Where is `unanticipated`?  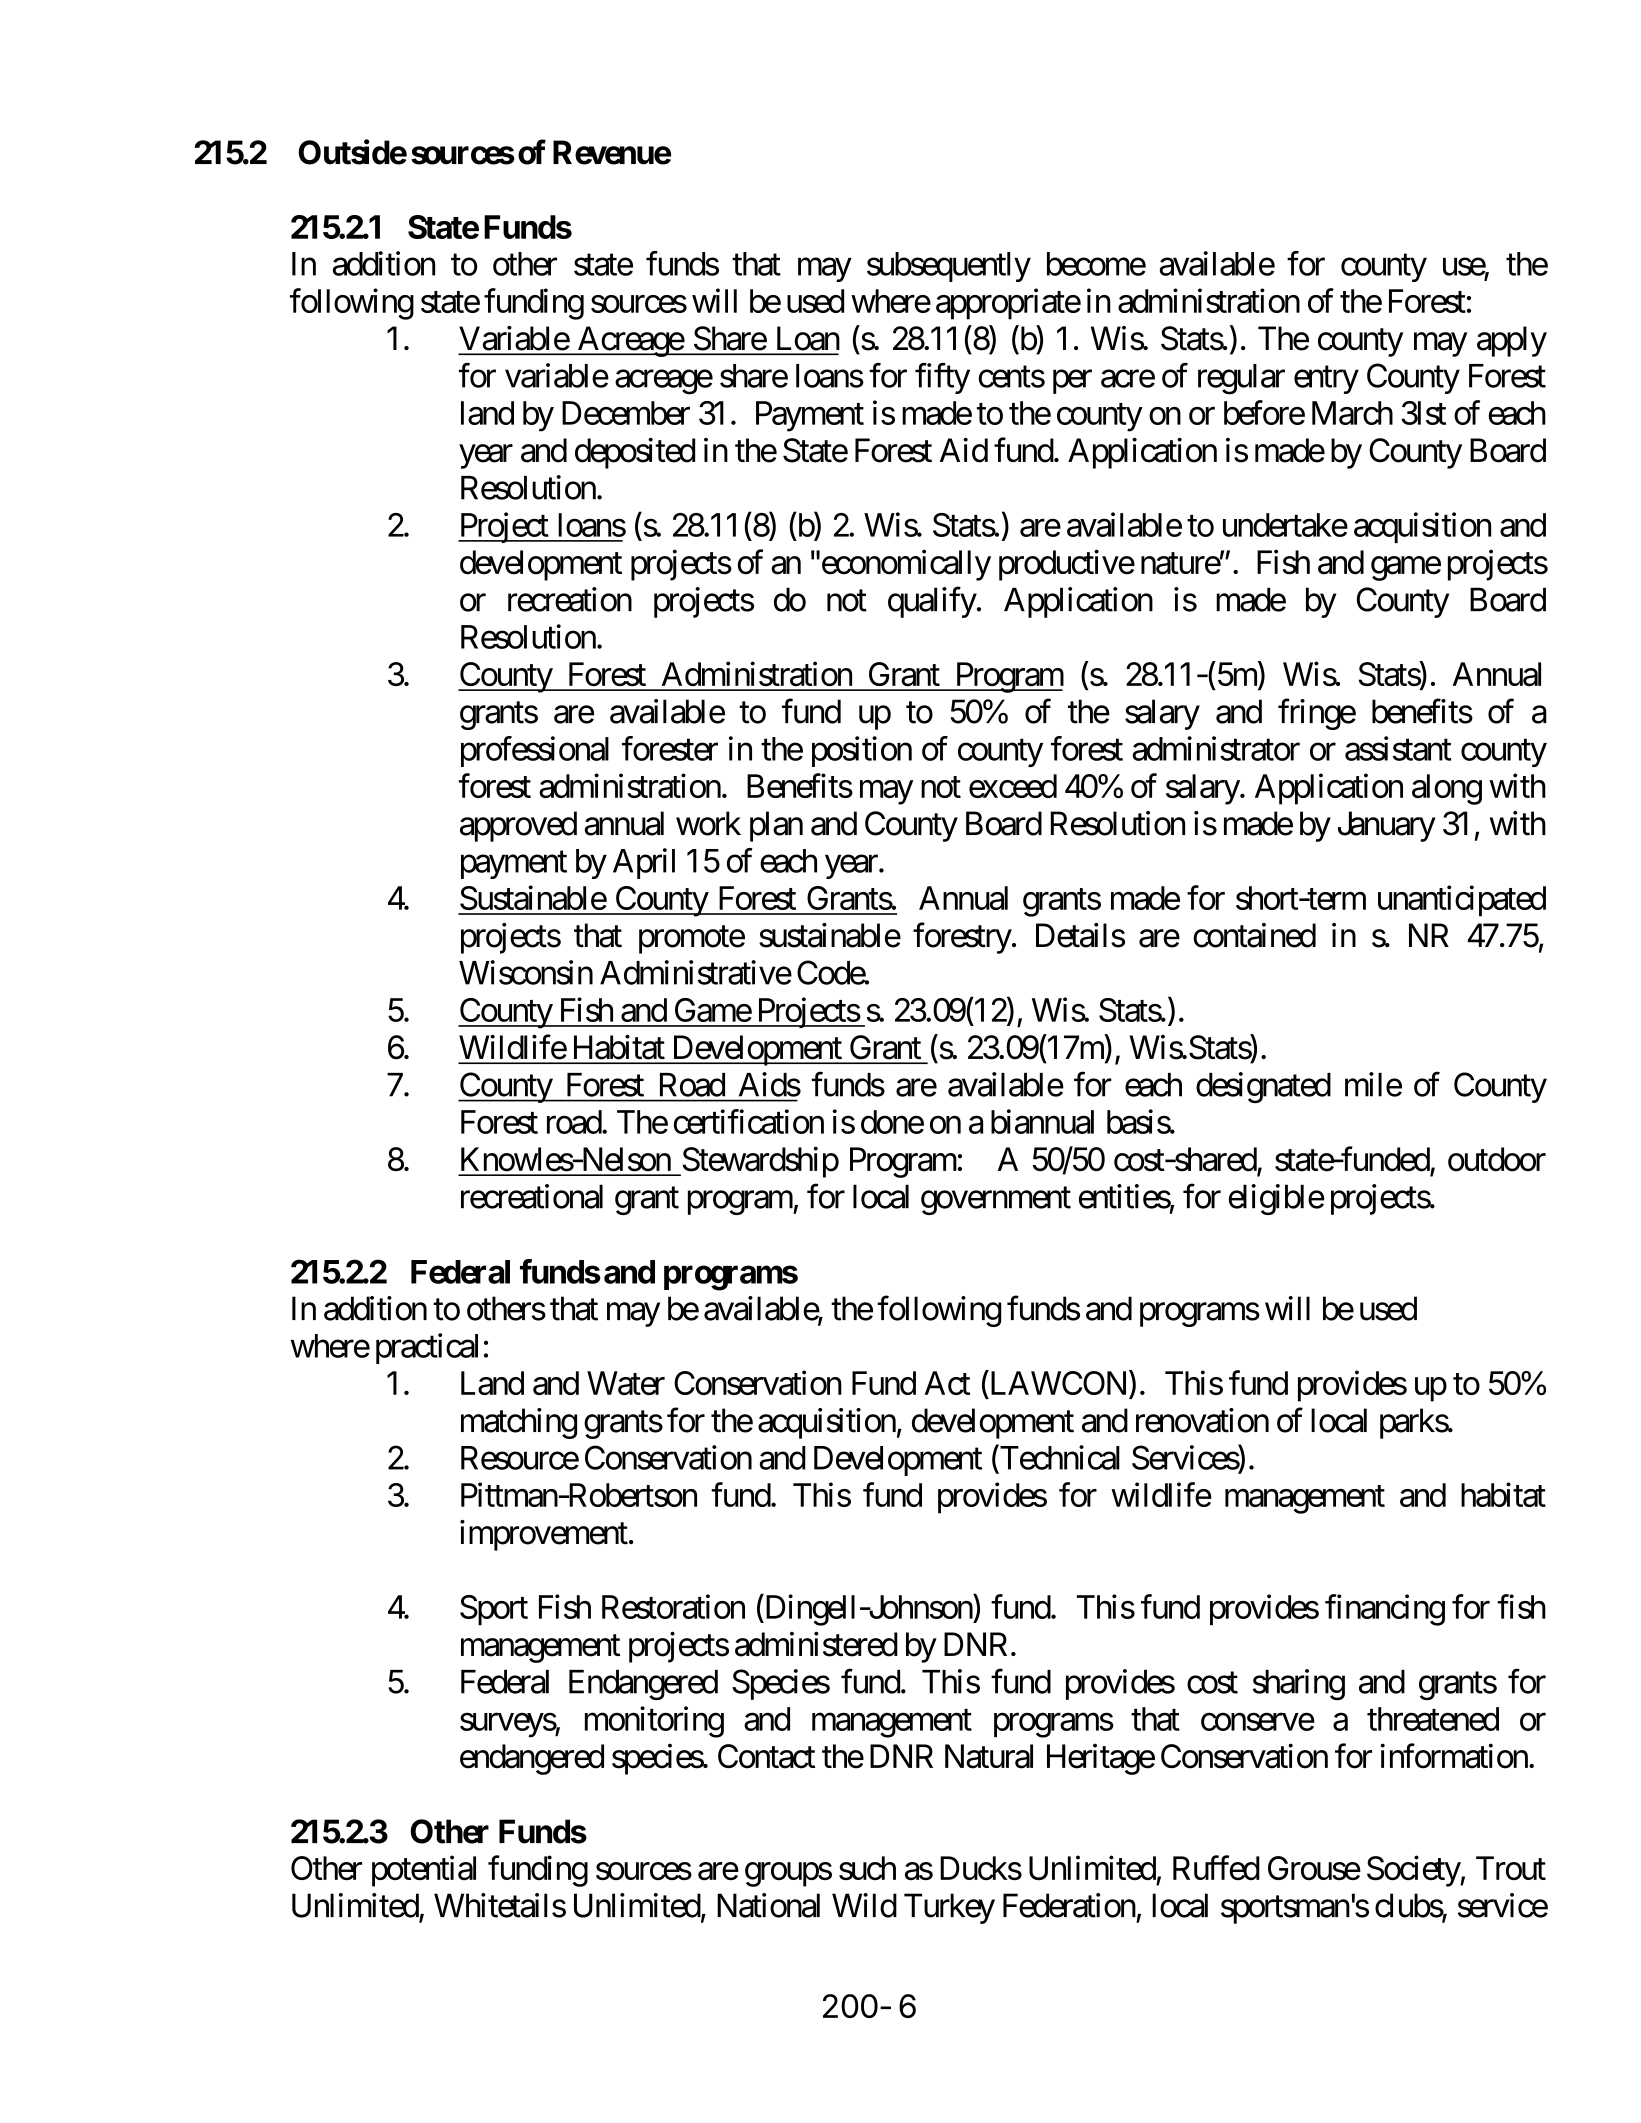 unanticipated is located at coordinates (1462, 901).
